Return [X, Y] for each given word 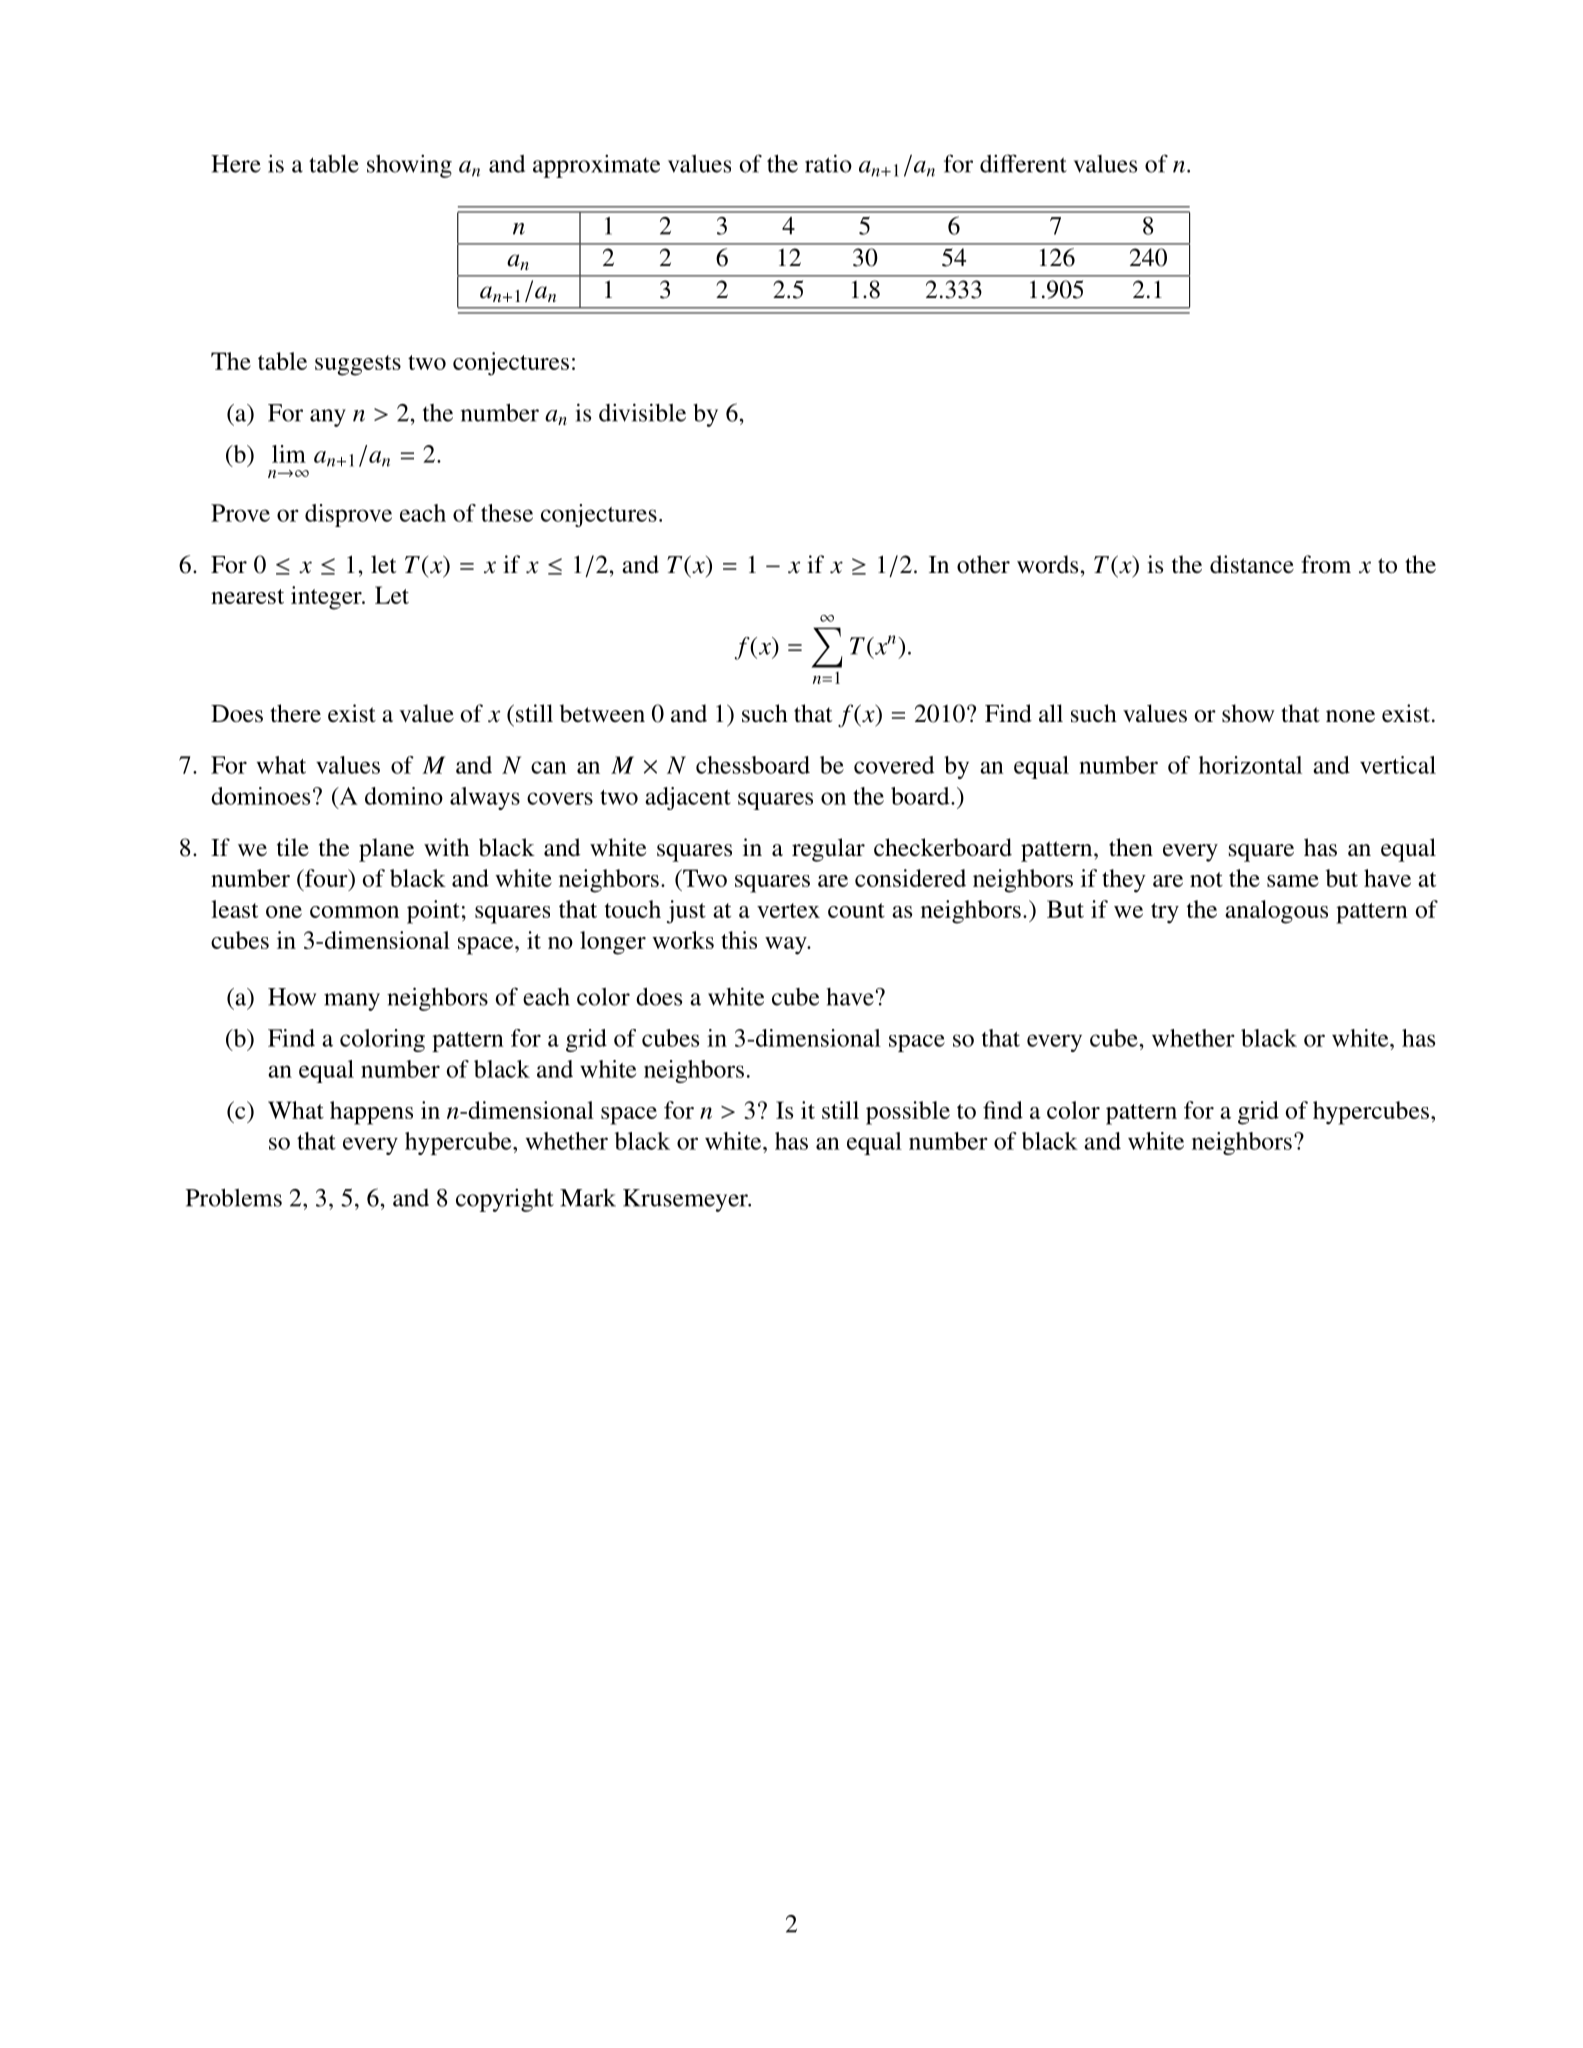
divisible [642, 412]
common [354, 912]
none [1350, 716]
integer [327, 598]
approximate [596, 166]
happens [371, 1113]
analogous [1276, 912]
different [1023, 163]
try [1165, 913]
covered [894, 765]
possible [908, 1113]
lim [289, 454]
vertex [788, 910]
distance [1252, 564]
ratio [828, 163]
